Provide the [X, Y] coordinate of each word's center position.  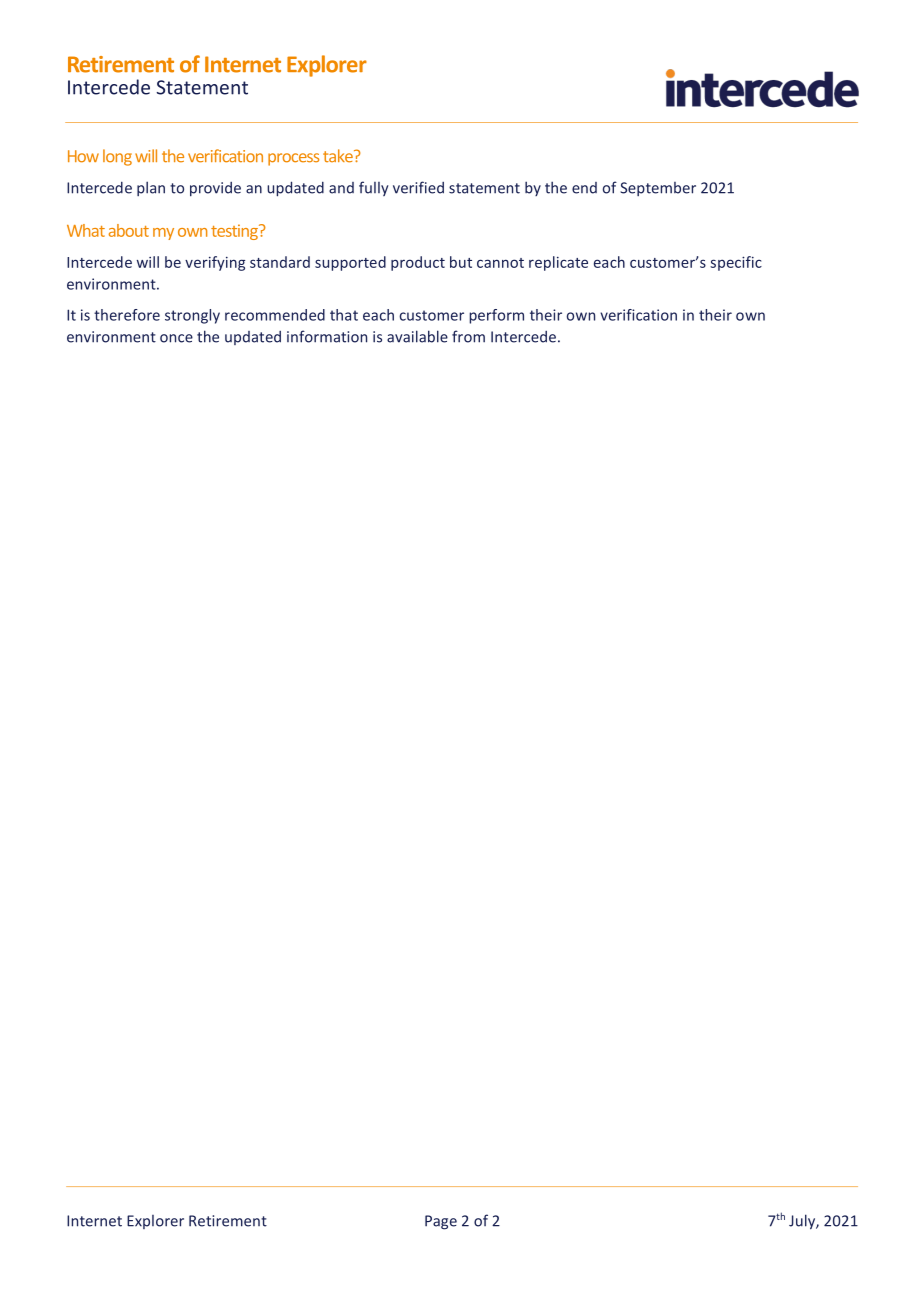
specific [736, 263]
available [417, 336]
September [658, 189]
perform [496, 316]
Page [441, 1222]
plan [151, 188]
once [176, 338]
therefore [127, 315]
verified [418, 187]
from [468, 336]
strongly [192, 316]
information [327, 336]
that [344, 315]
